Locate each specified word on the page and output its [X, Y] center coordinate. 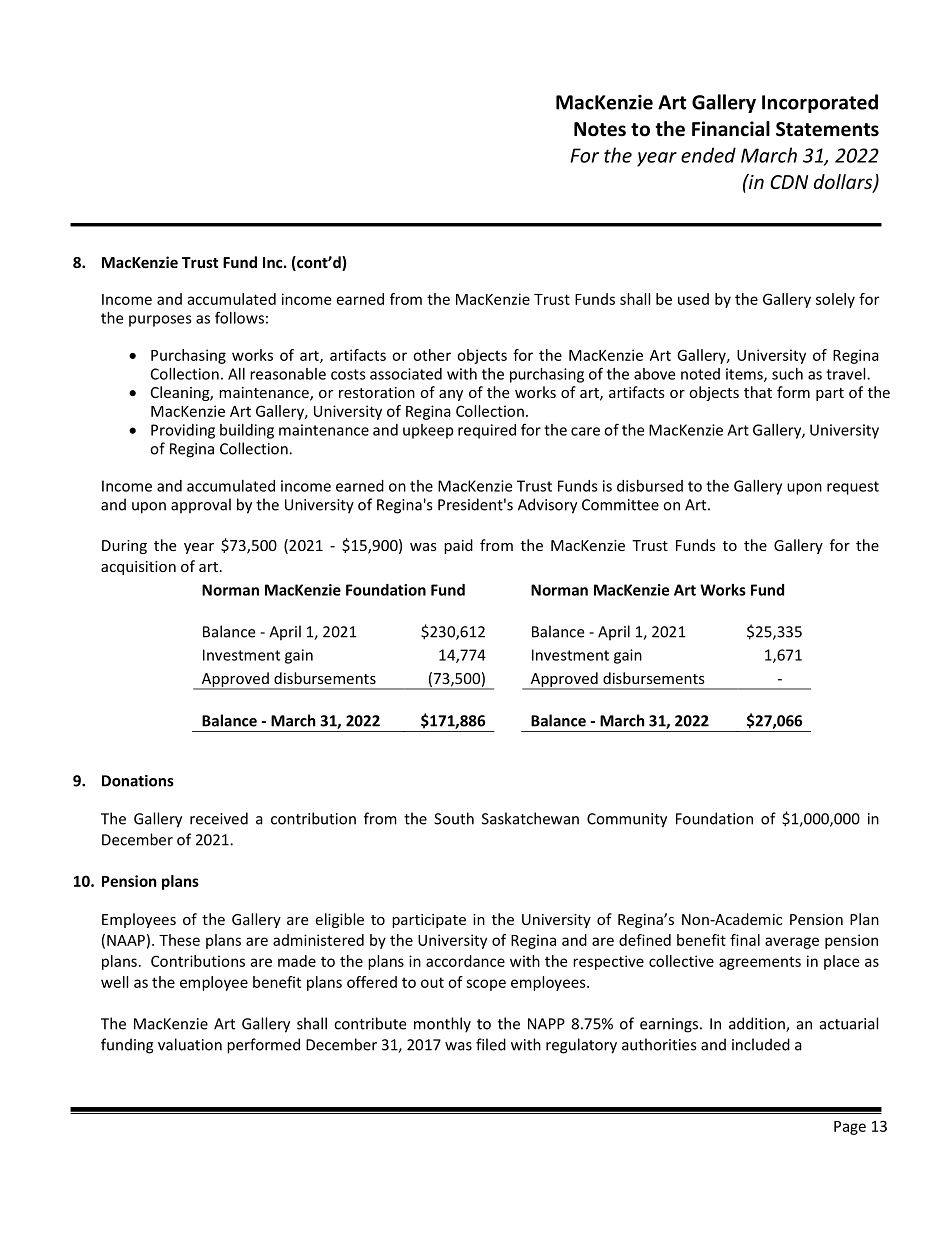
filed [491, 1044]
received [219, 818]
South [454, 818]
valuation [190, 1044]
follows [239, 317]
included [761, 1044]
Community [627, 820]
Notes [600, 129]
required [487, 431]
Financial [731, 129]
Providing [183, 431]
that [758, 392]
